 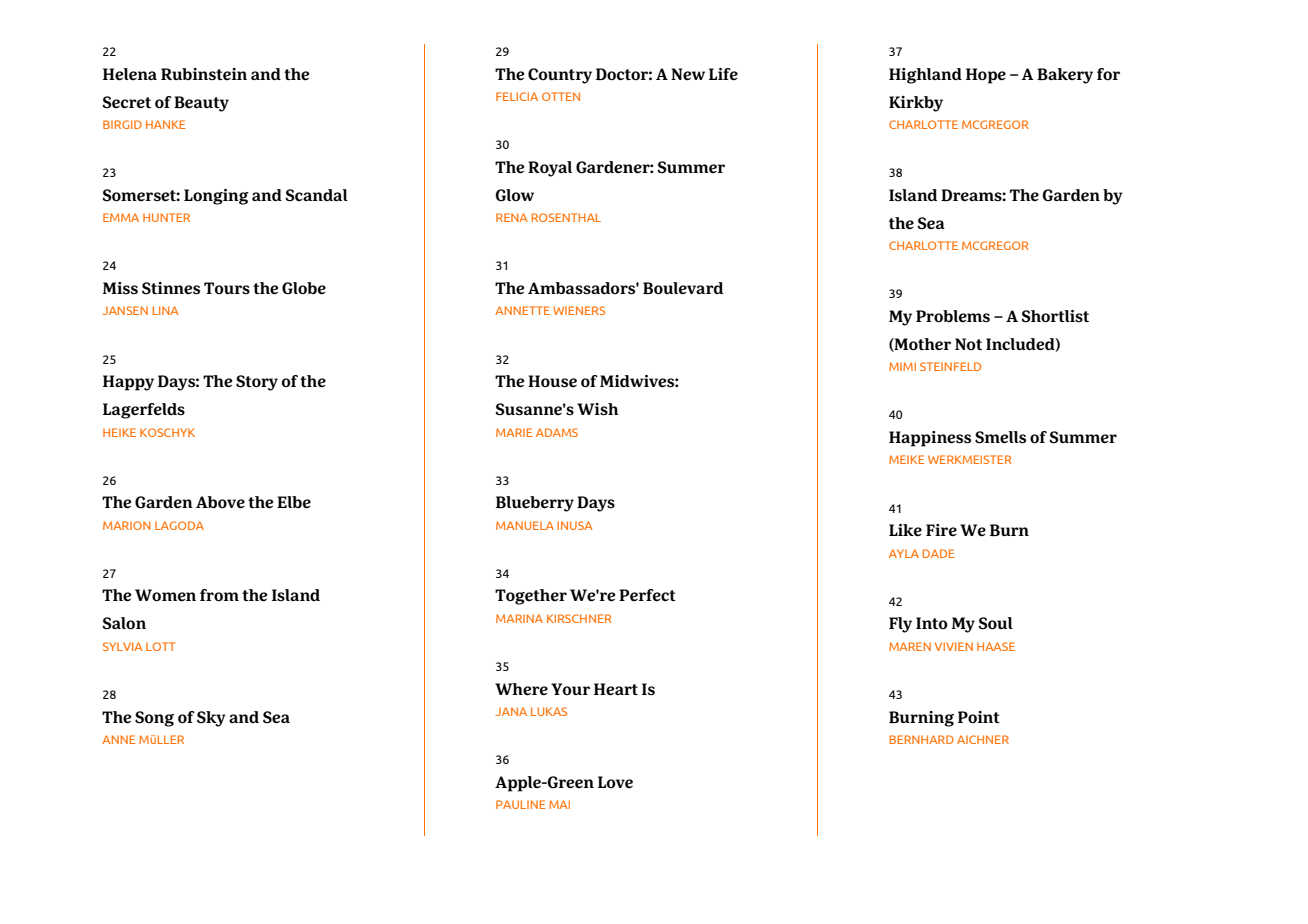 I want to click on Problems, so click(x=953, y=316).
